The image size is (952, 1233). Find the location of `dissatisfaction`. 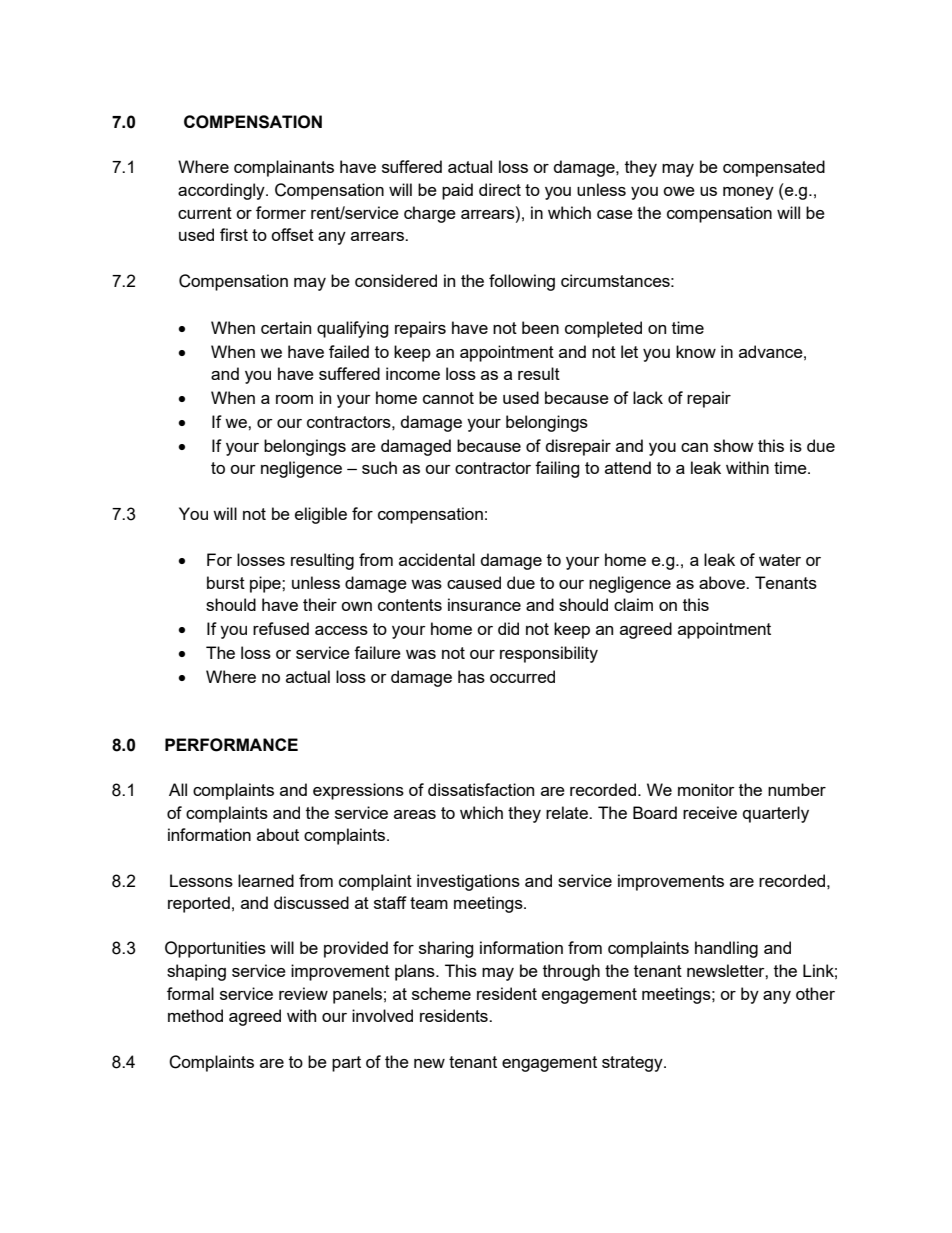

dissatisfaction is located at coordinates (481, 789).
